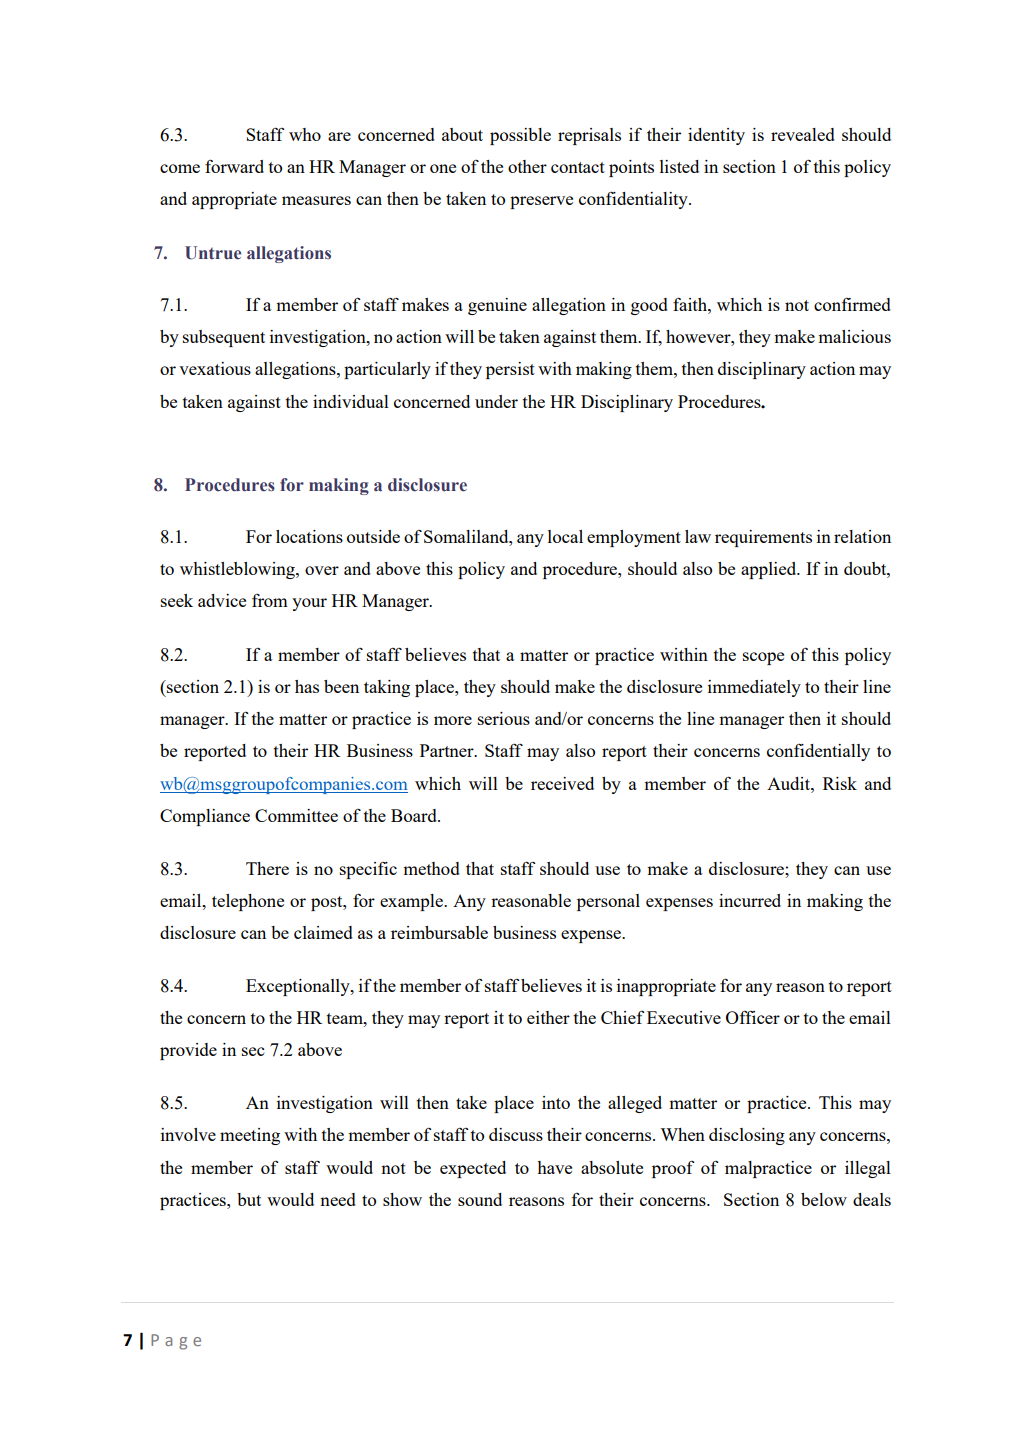 This screenshot has height=1433, width=1013. I want to click on other, so click(527, 166).
